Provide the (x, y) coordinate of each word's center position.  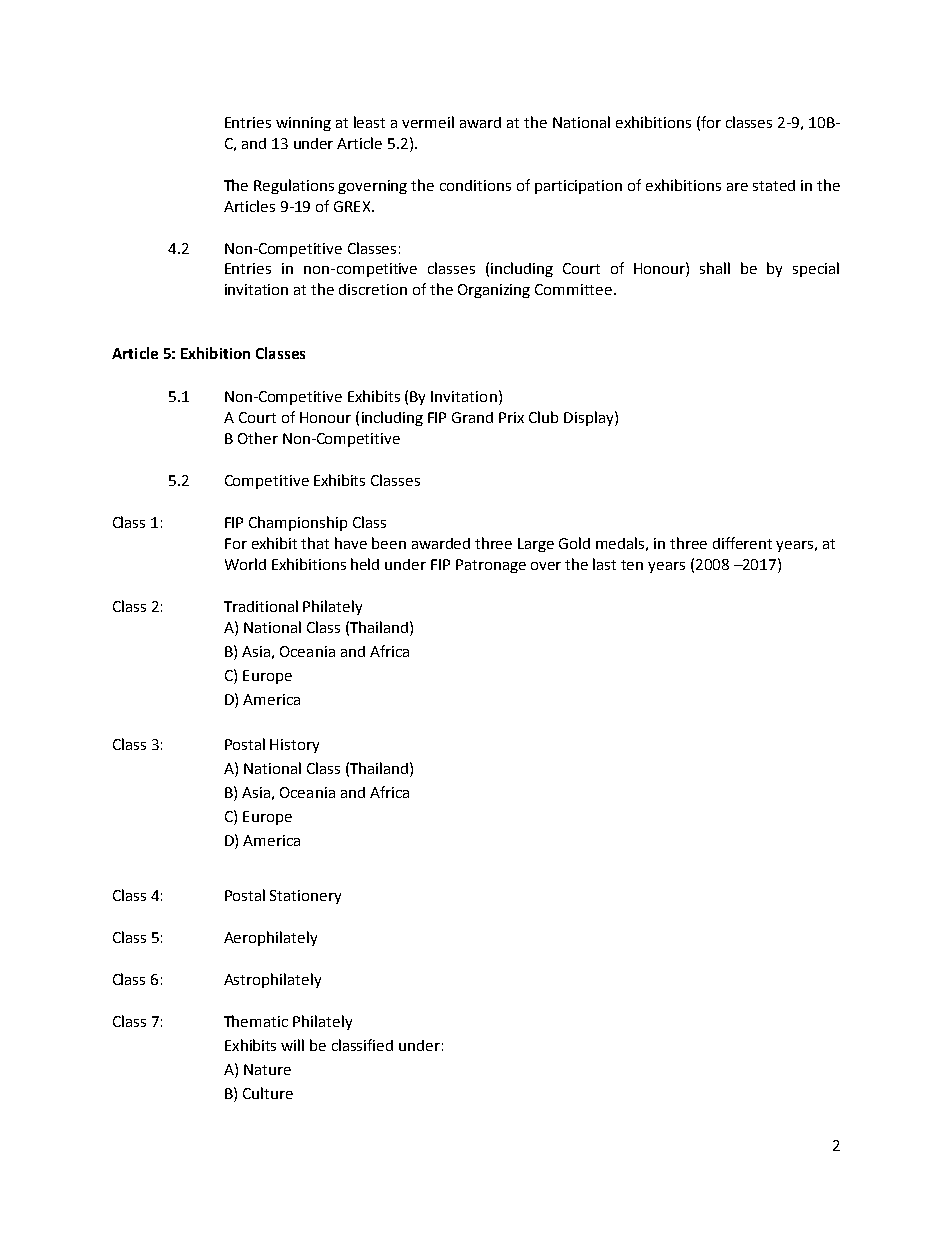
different (742, 543)
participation (578, 187)
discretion (373, 289)
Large (536, 545)
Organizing (494, 291)
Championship (298, 523)
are (737, 187)
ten (632, 565)
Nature (267, 1069)
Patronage (491, 566)
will (292, 1045)
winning (303, 124)
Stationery (305, 897)
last (604, 564)
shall (715, 268)
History (294, 746)
